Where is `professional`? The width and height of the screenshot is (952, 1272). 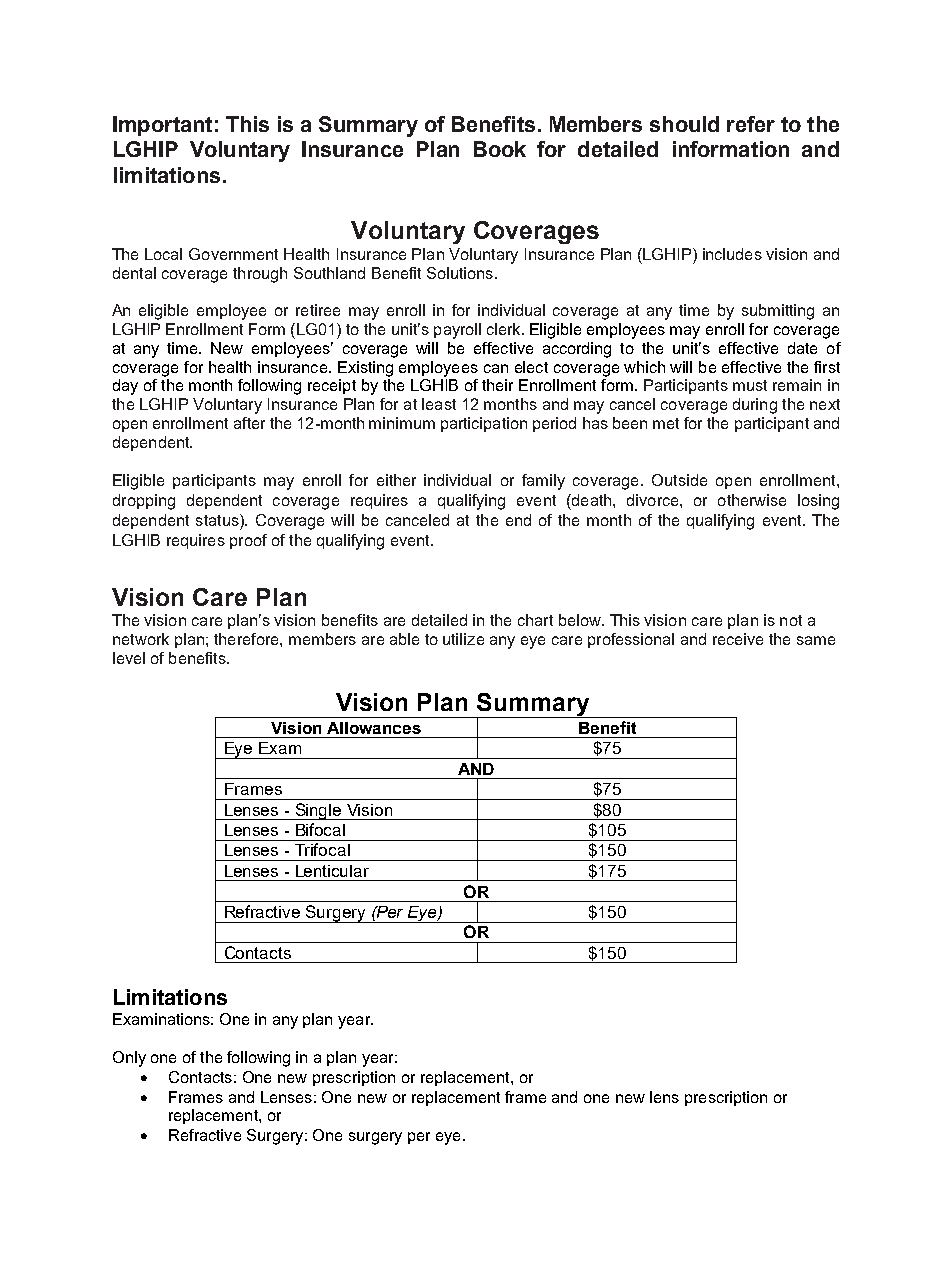 professional is located at coordinates (631, 640).
